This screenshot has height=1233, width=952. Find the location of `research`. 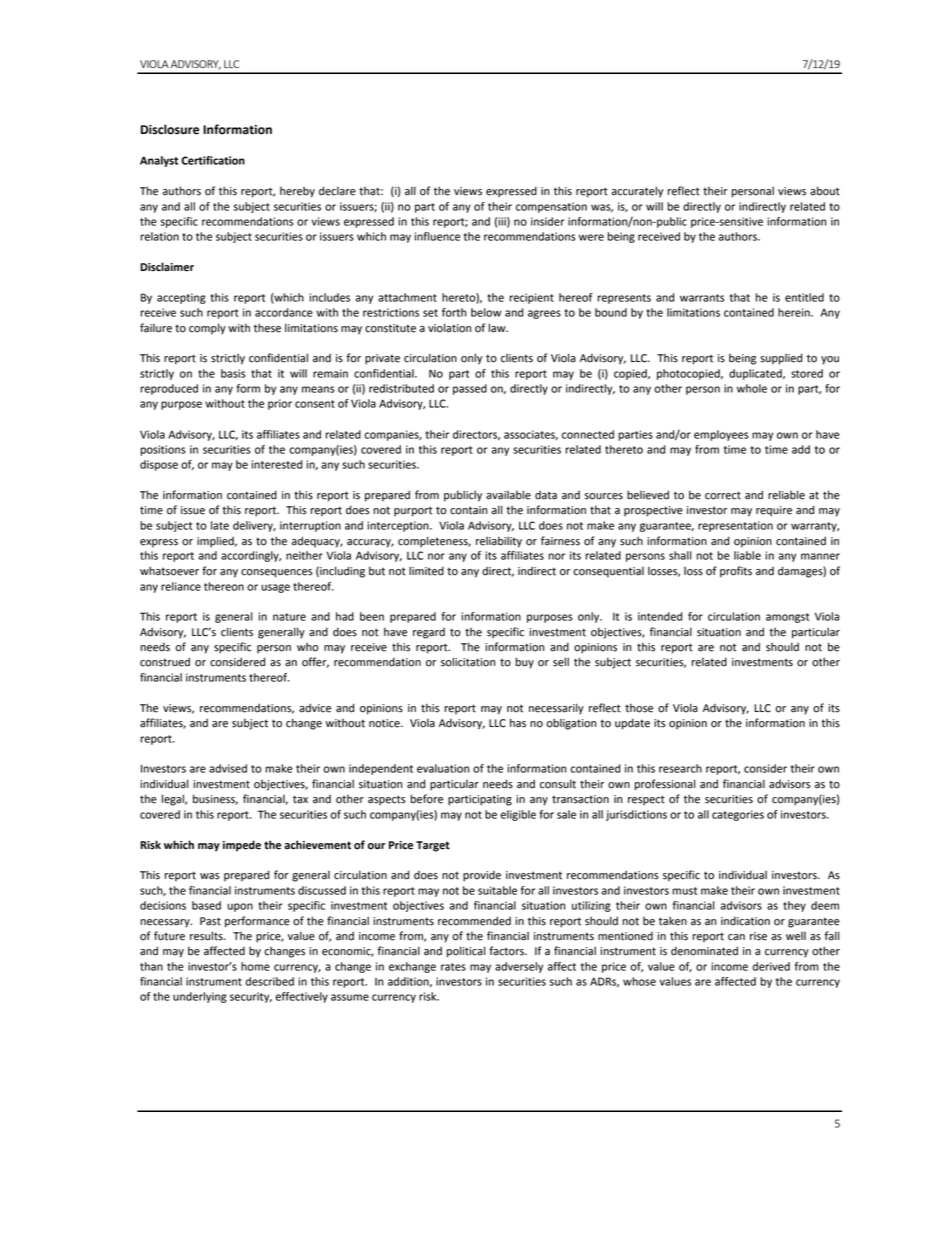

research is located at coordinates (680, 768).
